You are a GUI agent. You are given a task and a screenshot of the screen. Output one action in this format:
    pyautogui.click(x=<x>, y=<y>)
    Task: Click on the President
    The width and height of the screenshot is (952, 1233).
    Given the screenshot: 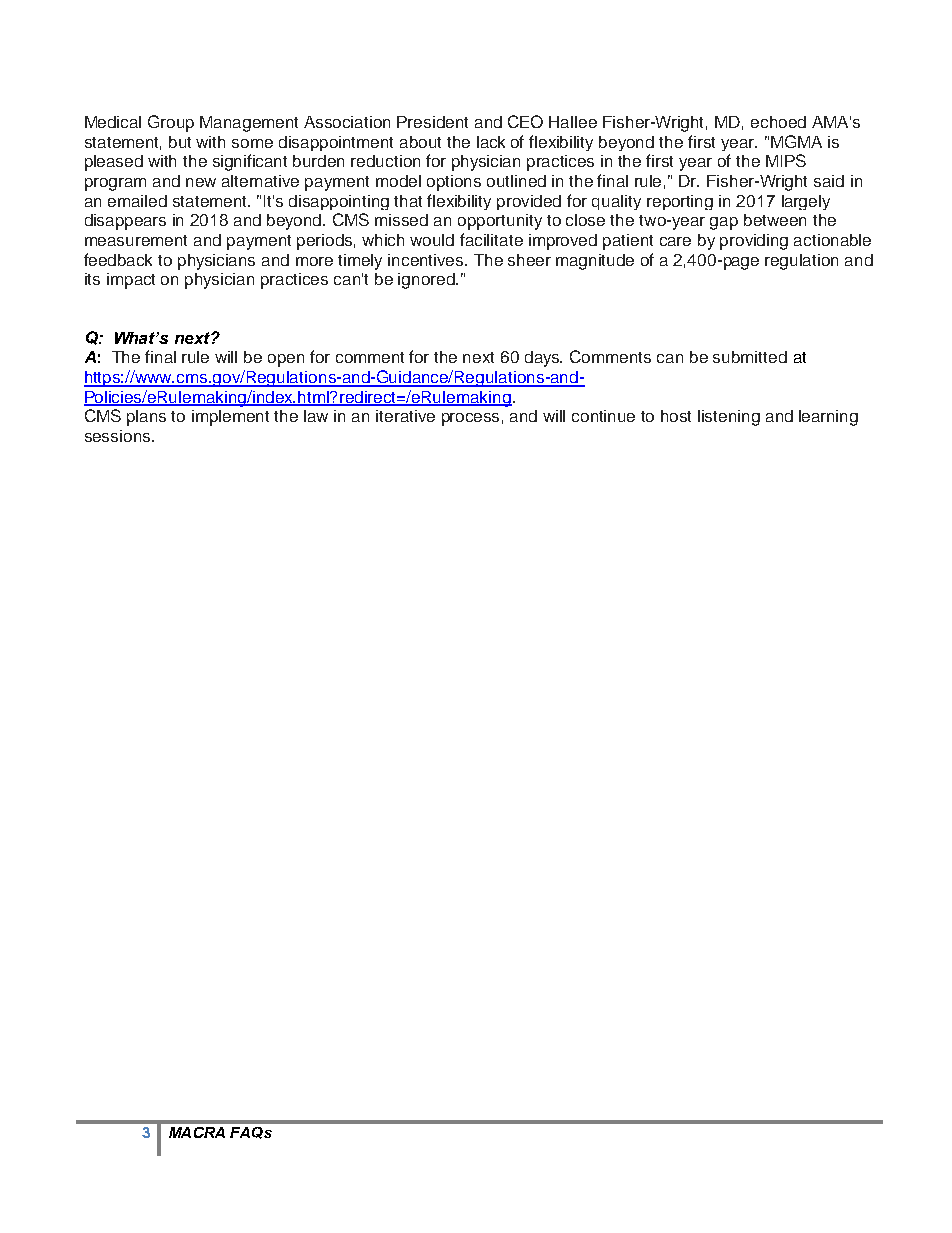 What is the action you would take?
    pyautogui.click(x=432, y=122)
